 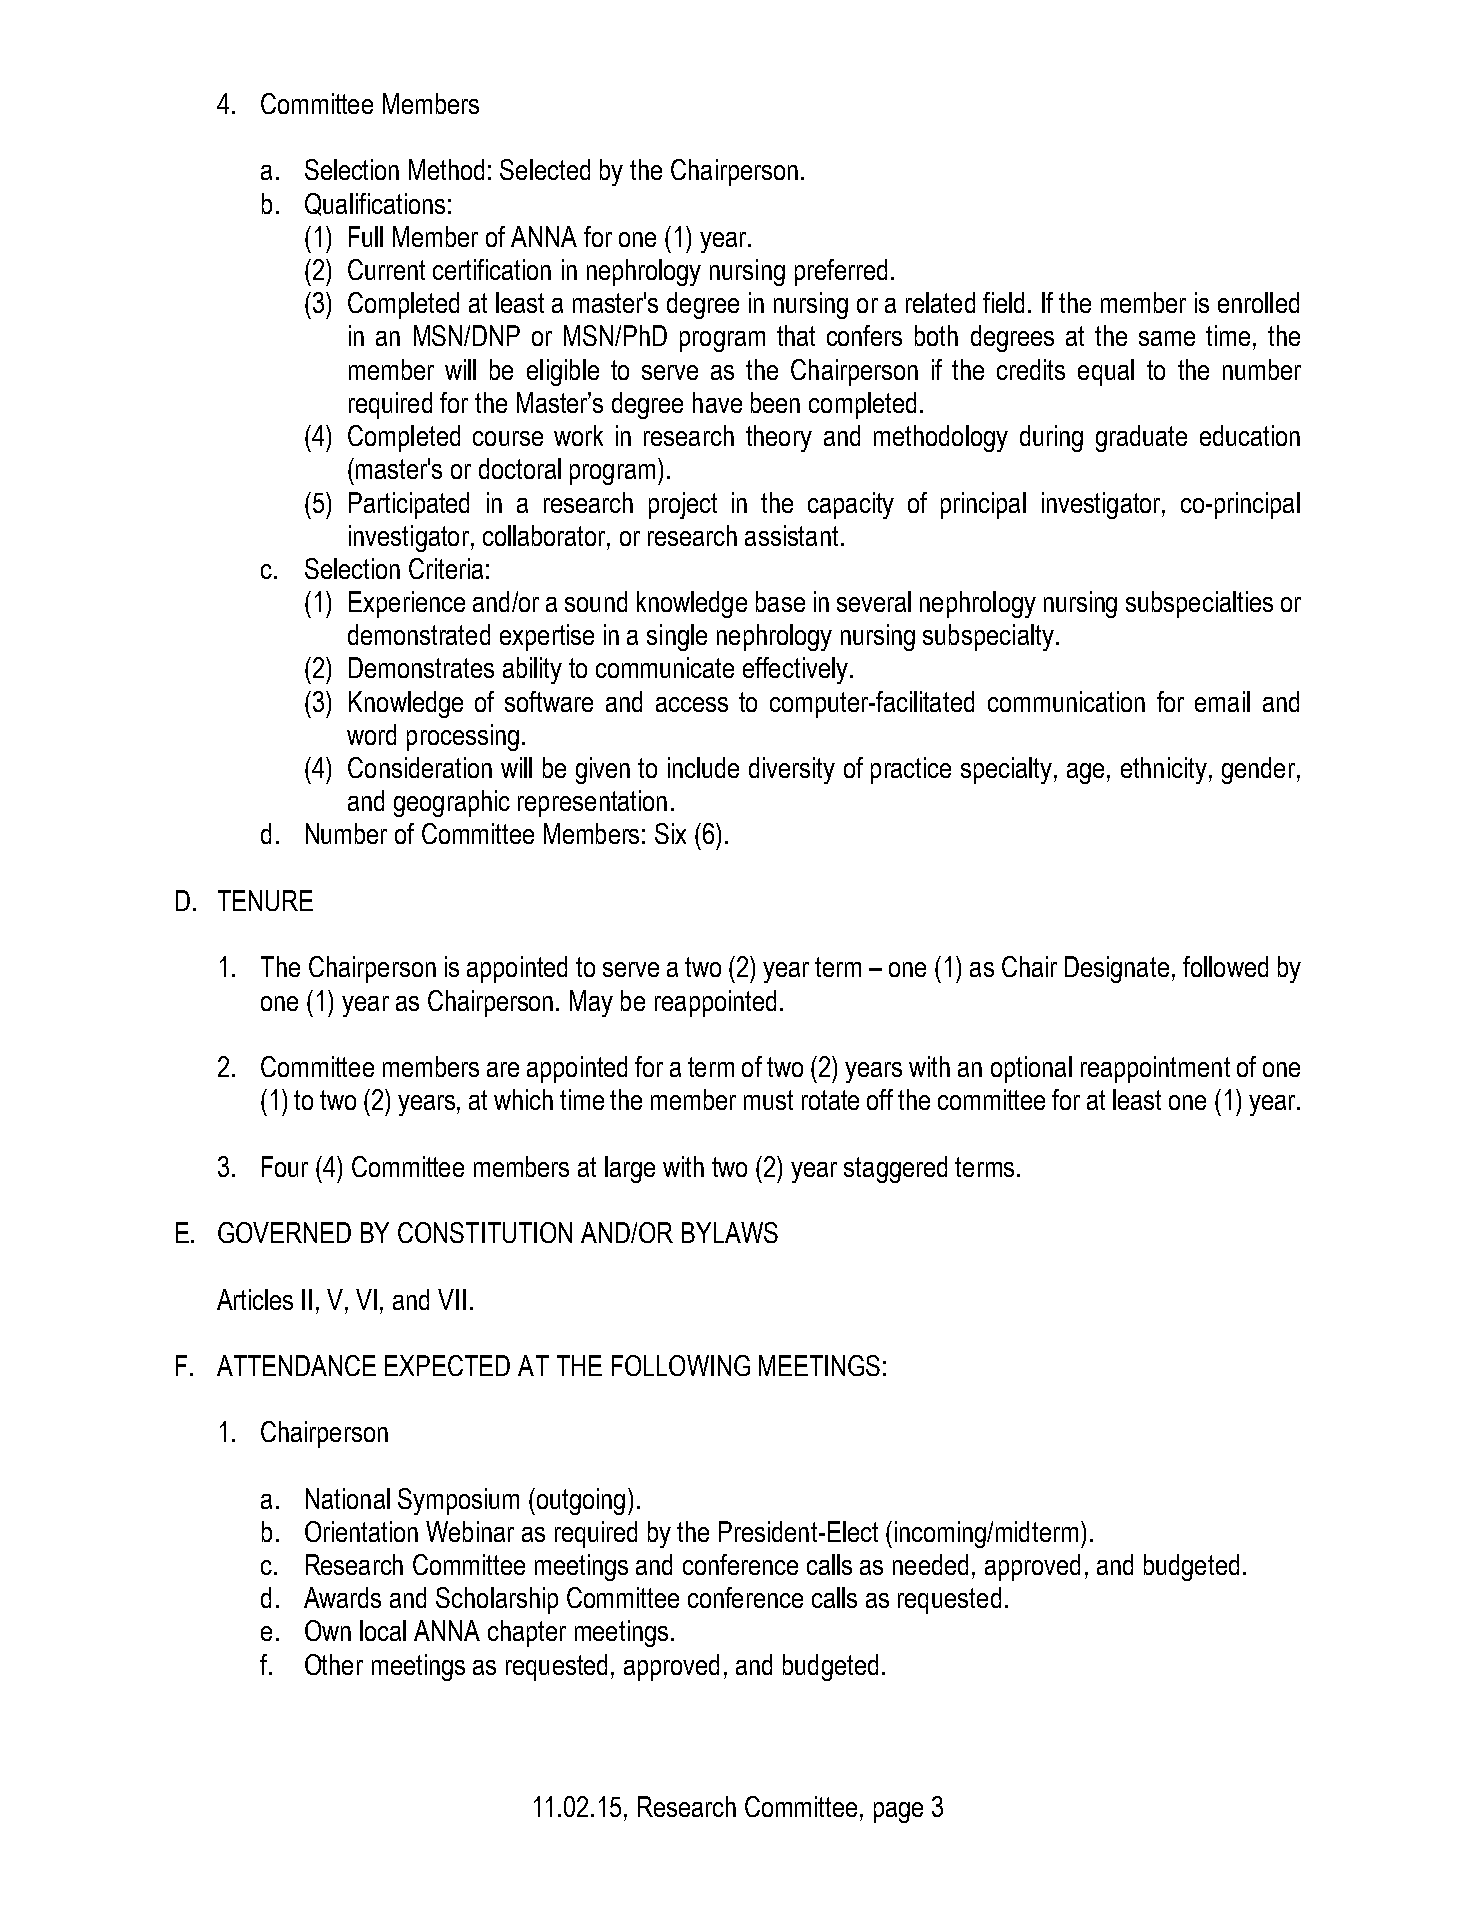 What do you see at coordinates (371, 734) in the screenshot?
I see `word` at bounding box center [371, 734].
